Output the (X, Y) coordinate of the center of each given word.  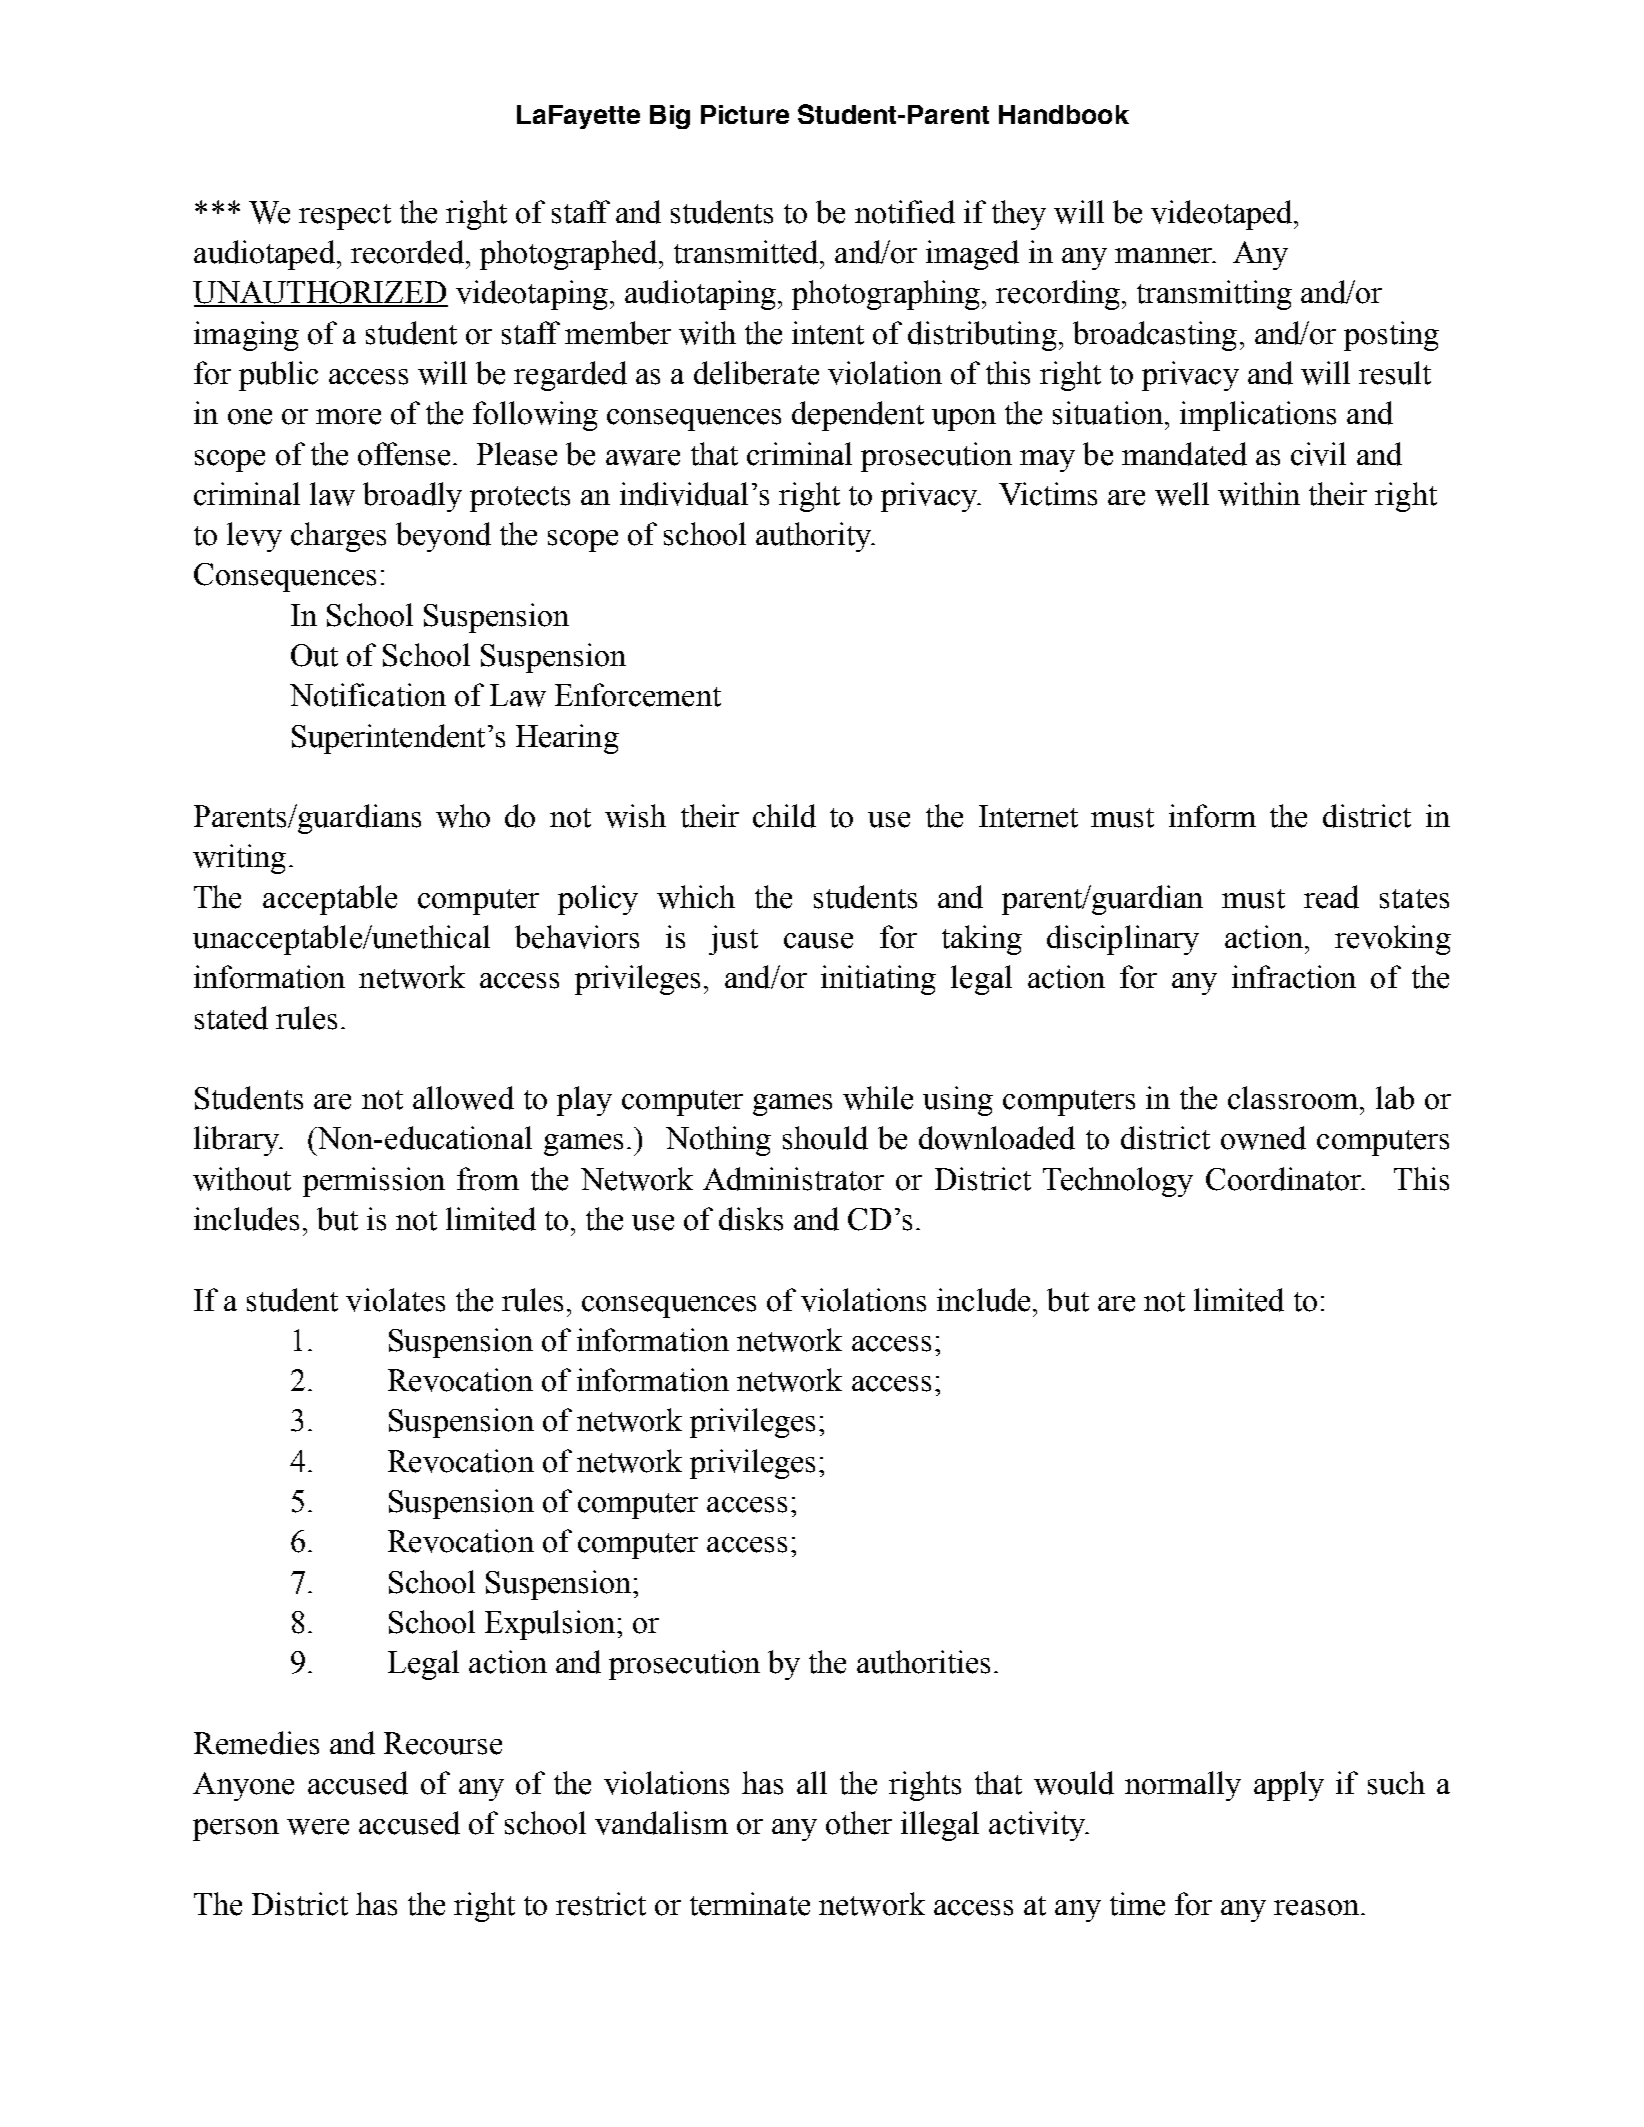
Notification (368, 695)
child (784, 816)
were (318, 1827)
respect (345, 217)
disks (751, 1219)
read (1331, 897)
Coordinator (1285, 1179)
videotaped (1223, 215)
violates (395, 1300)
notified (905, 212)
